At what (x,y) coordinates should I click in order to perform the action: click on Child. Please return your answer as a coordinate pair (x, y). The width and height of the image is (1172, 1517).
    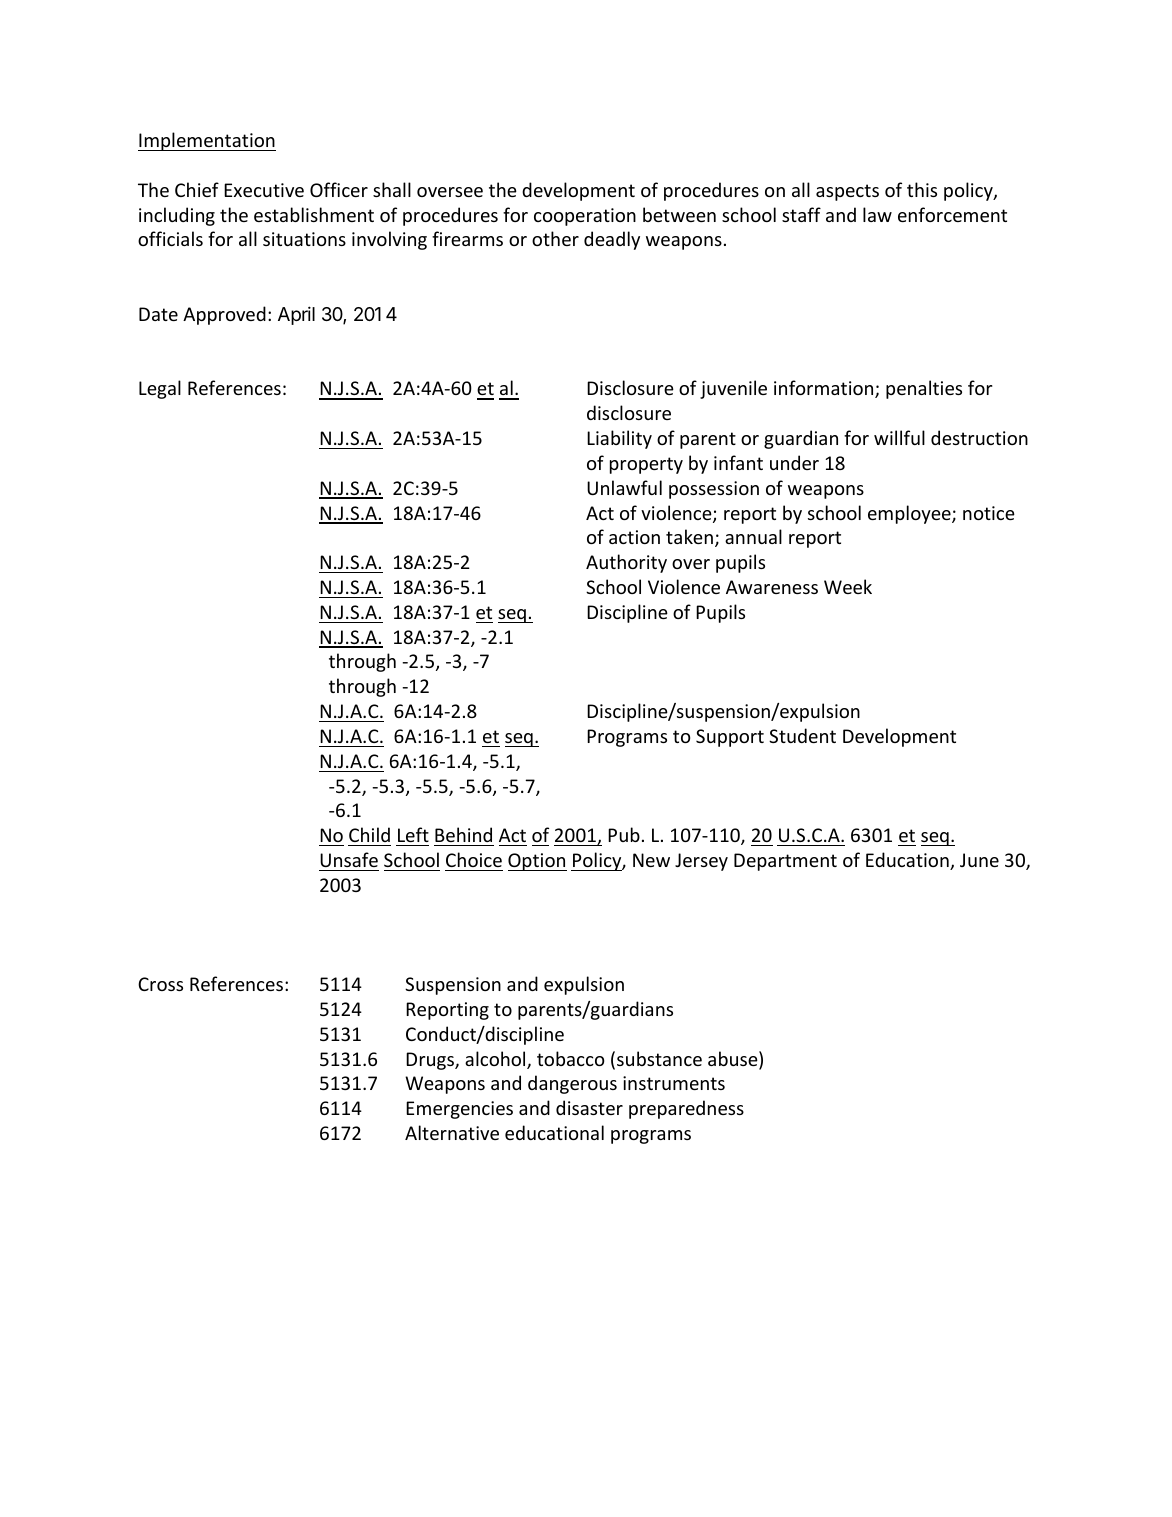
    Looking at the image, I should click on (369, 834).
